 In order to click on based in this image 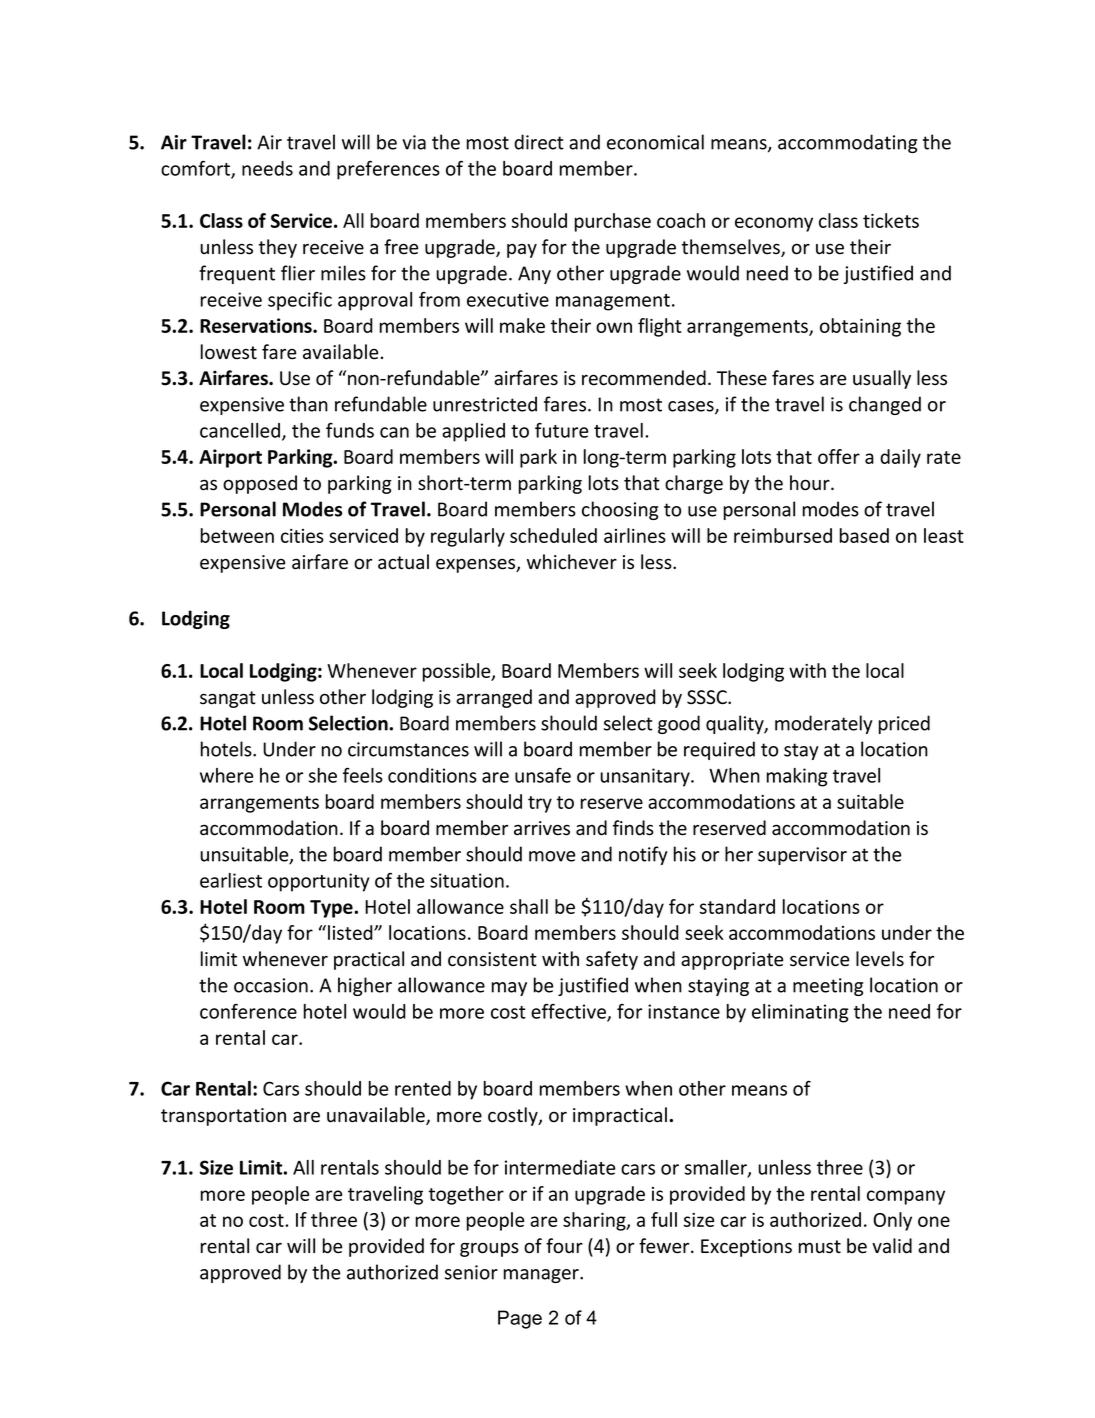, I will do `click(864, 535)`.
